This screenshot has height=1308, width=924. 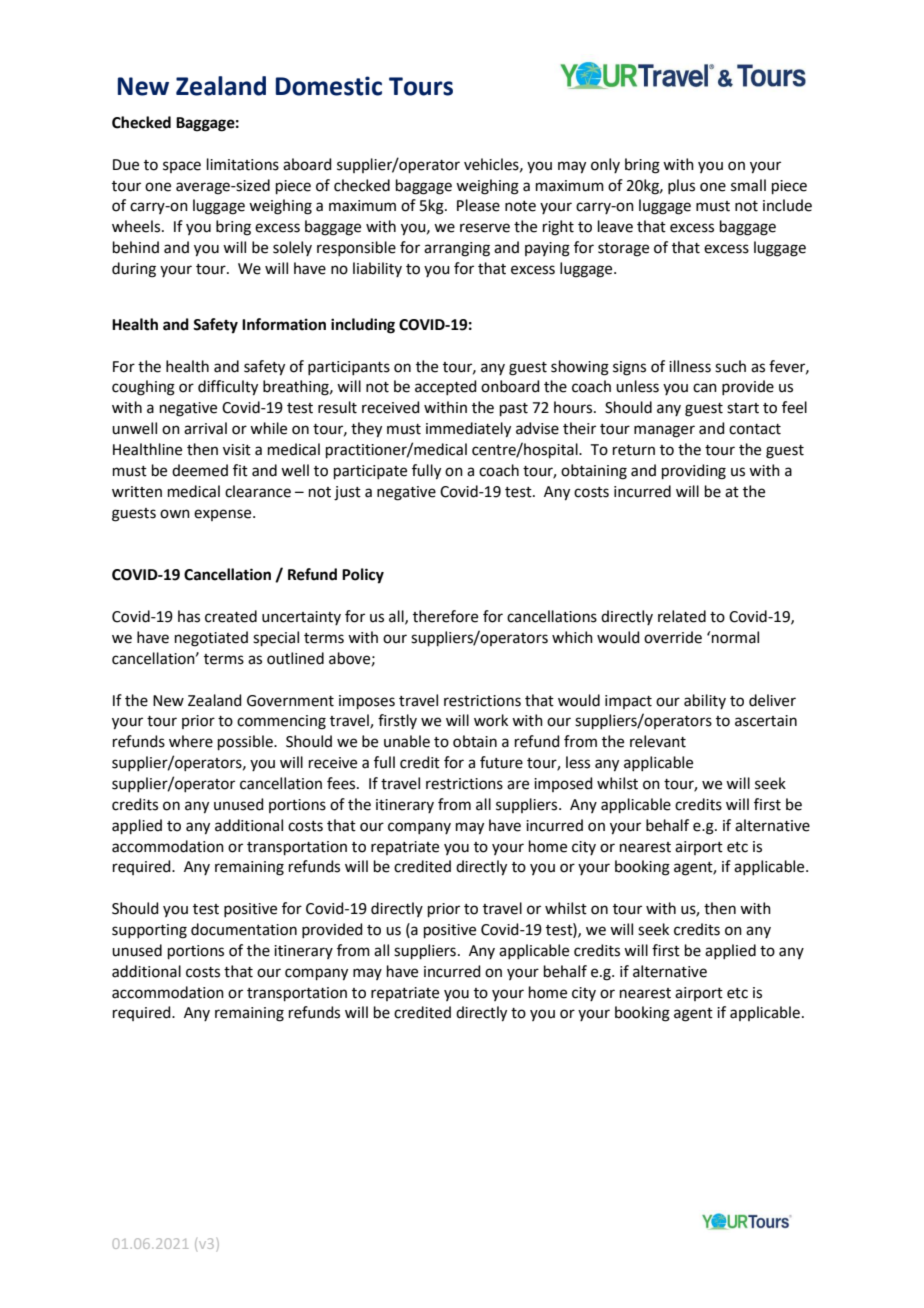 I want to click on relevant, so click(x=658, y=741).
